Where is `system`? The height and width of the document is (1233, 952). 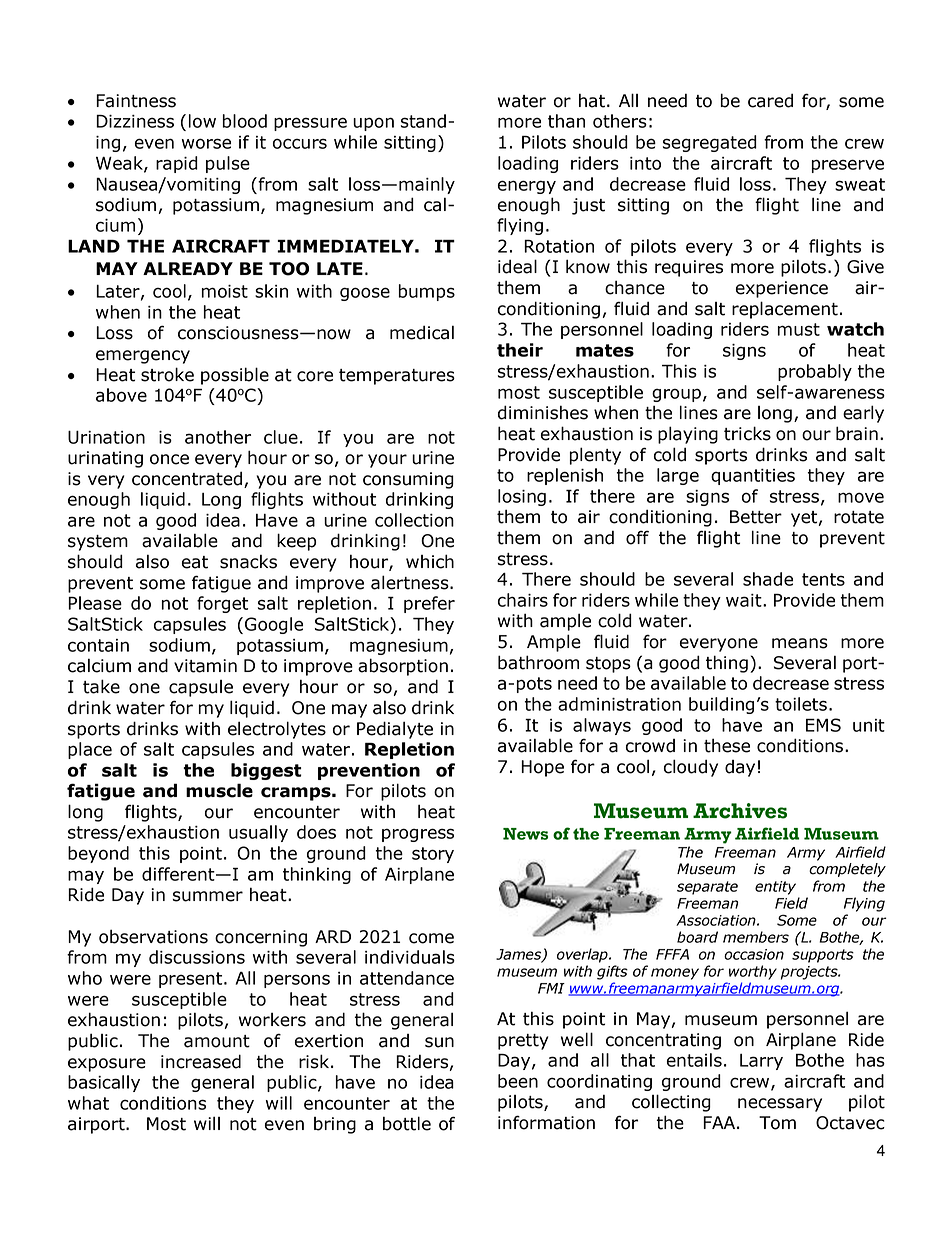 system is located at coordinates (98, 543).
